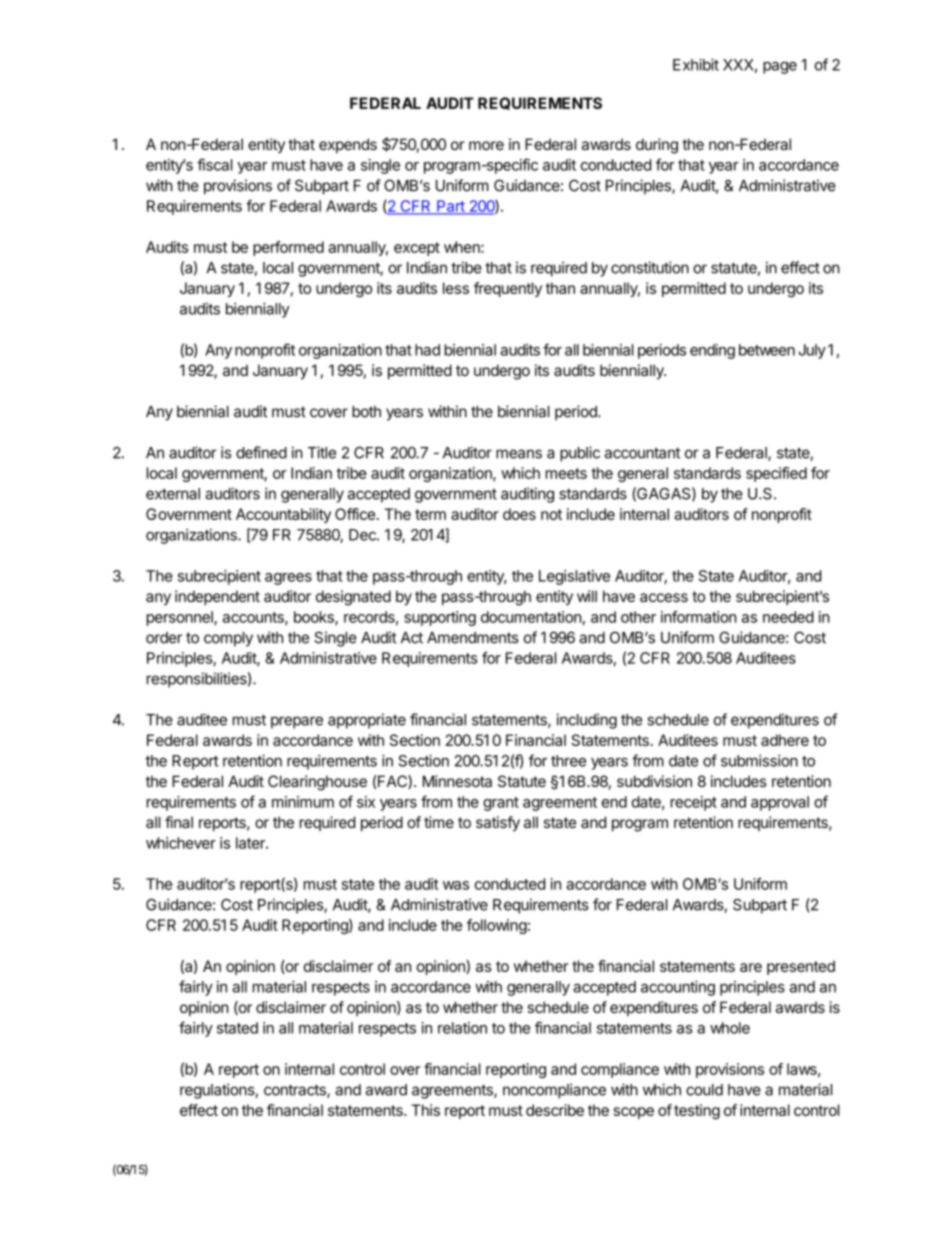  What do you see at coordinates (704, 1090) in the screenshot?
I see `could` at bounding box center [704, 1090].
